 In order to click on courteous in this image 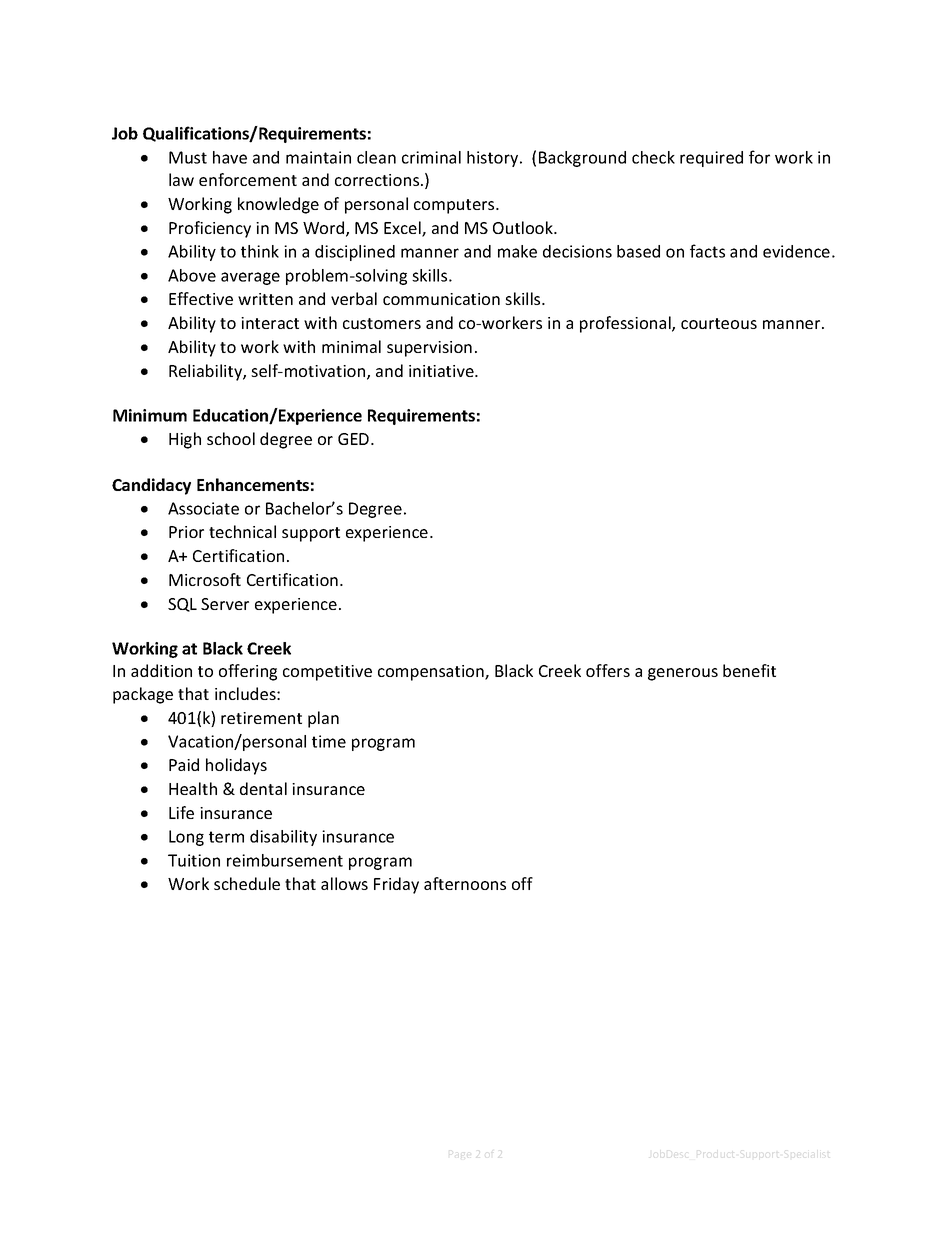, I will do `click(719, 323)`.
